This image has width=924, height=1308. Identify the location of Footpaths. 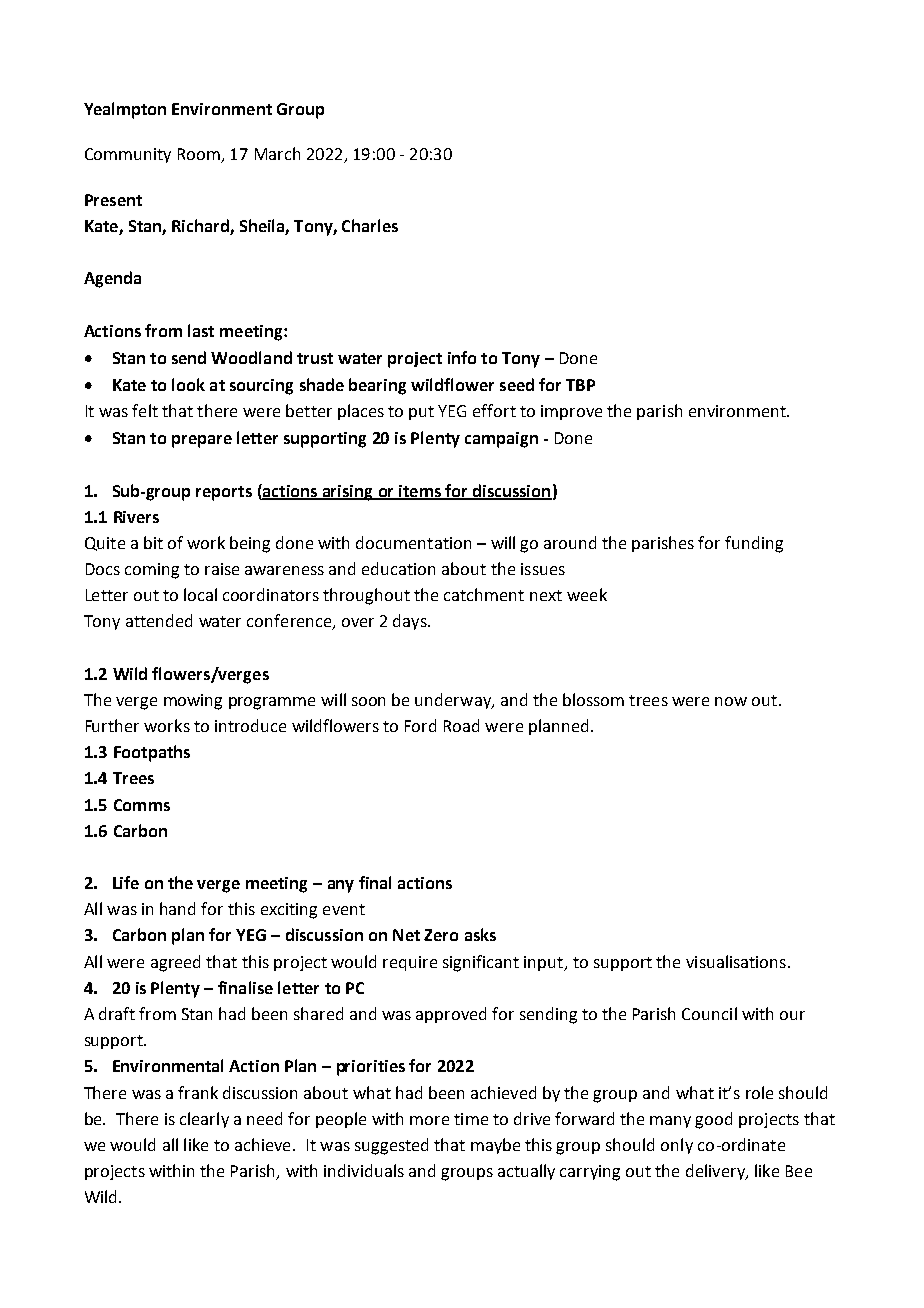
(152, 753).
